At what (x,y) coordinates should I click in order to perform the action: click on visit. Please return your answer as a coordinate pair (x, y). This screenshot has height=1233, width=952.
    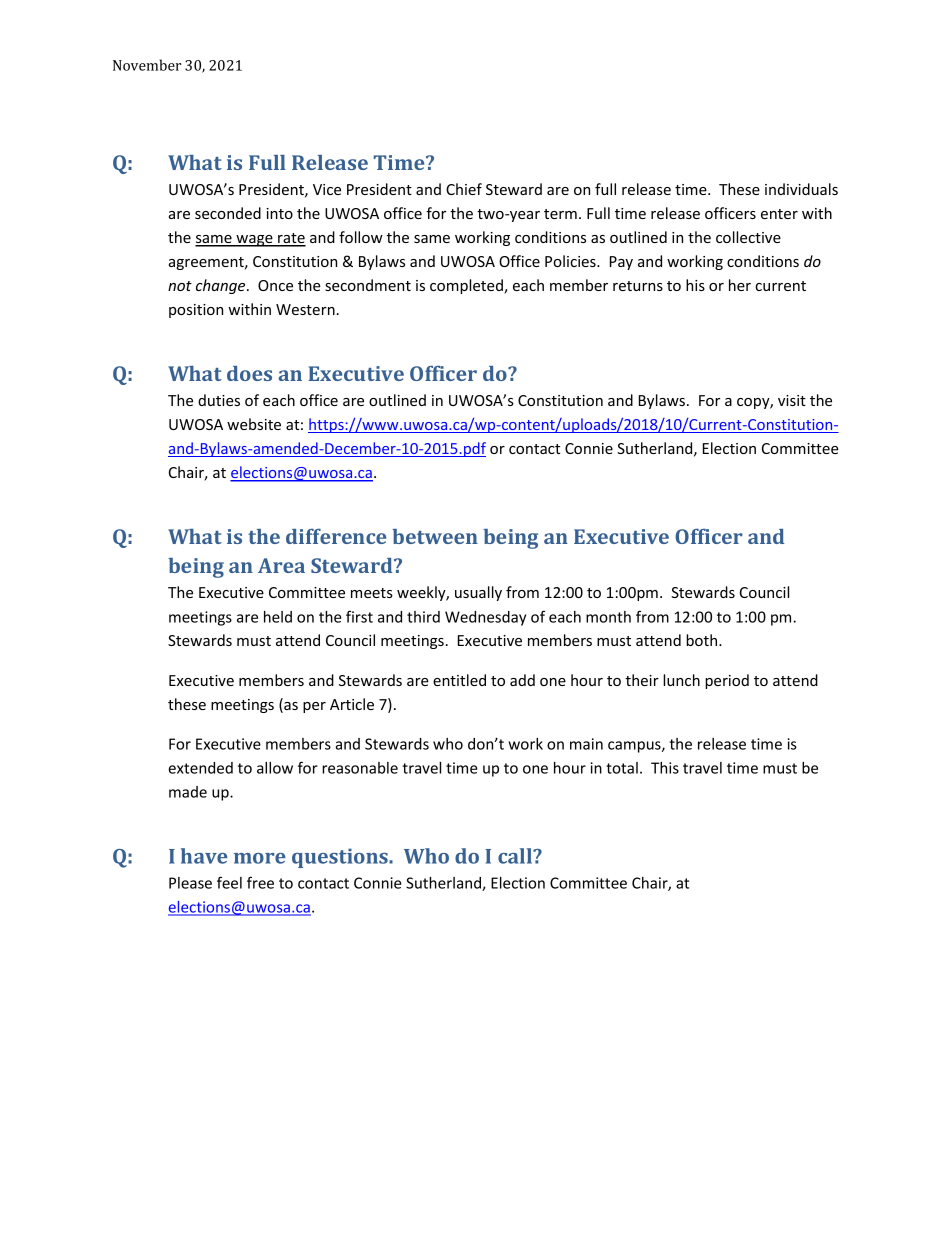
    Looking at the image, I should click on (792, 400).
